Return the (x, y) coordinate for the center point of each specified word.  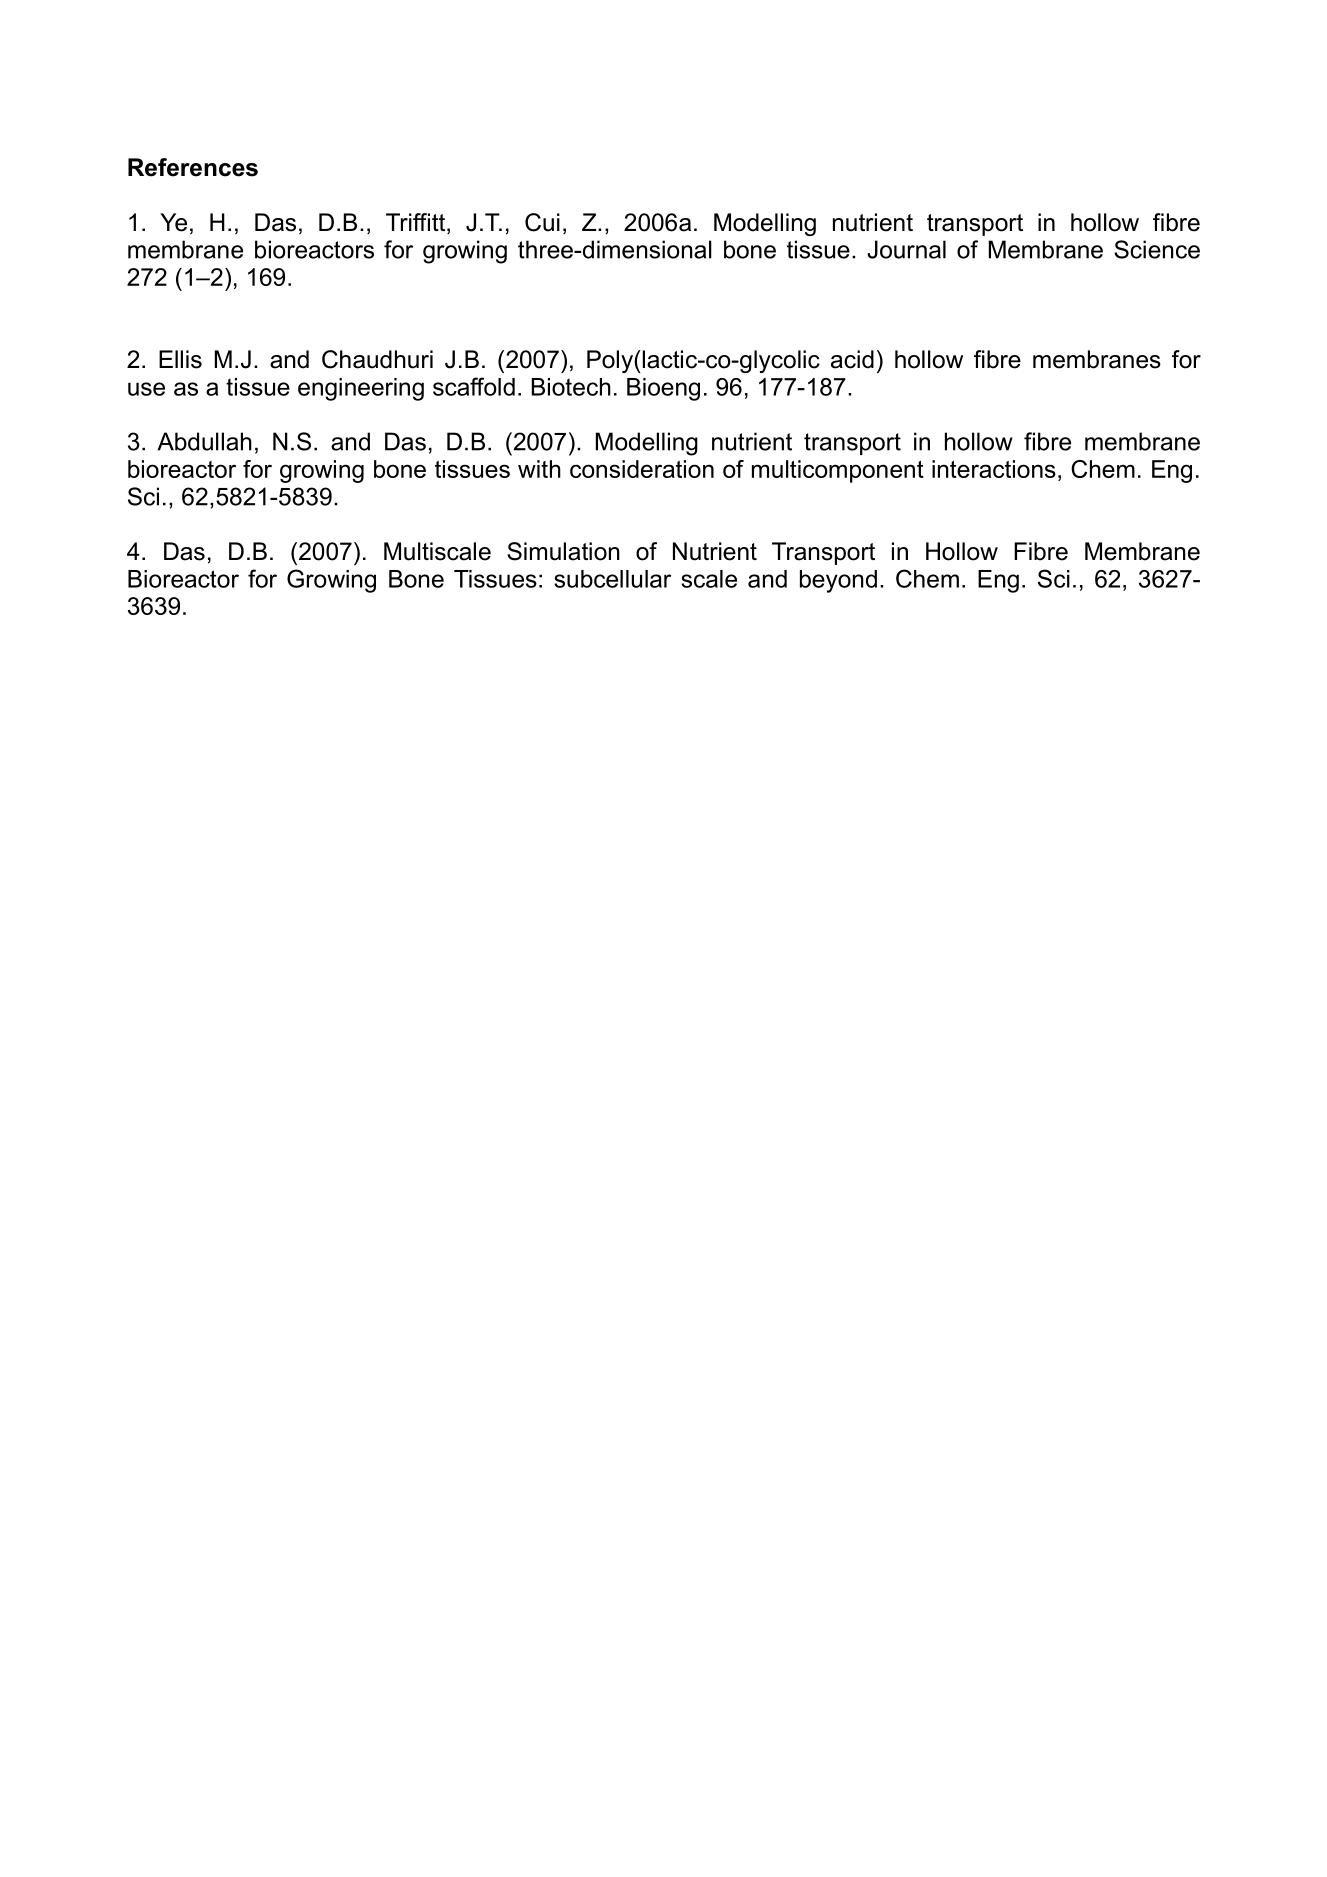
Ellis (180, 359)
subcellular (612, 579)
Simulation (563, 551)
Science (1157, 249)
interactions (994, 469)
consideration (642, 469)
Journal (906, 249)
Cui (542, 222)
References (193, 167)
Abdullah (204, 441)
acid (852, 359)
